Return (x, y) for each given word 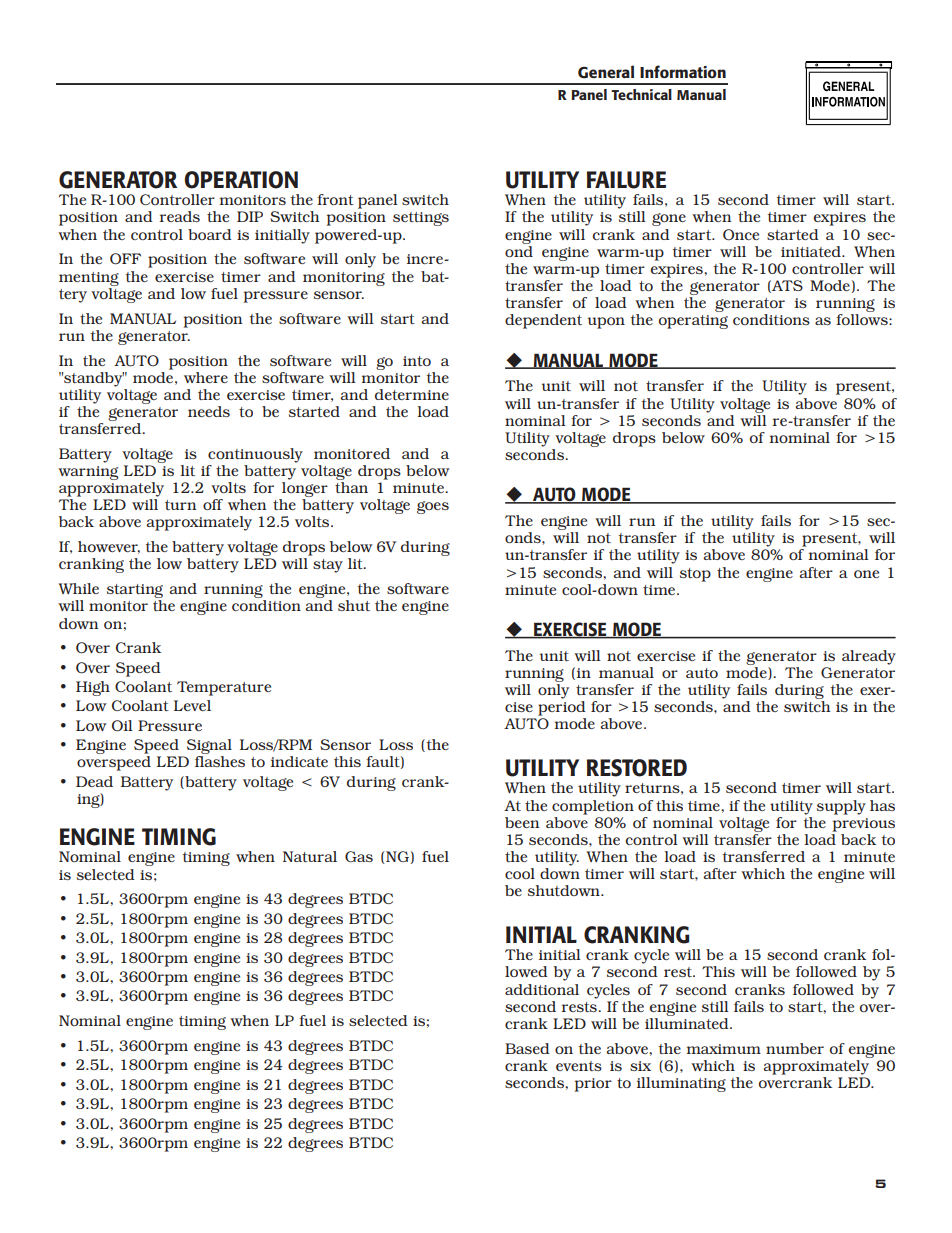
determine (412, 394)
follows (863, 319)
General (606, 72)
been (522, 822)
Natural (310, 856)
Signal (209, 748)
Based (527, 1048)
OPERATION (241, 180)
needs (209, 411)
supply (841, 807)
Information (683, 71)
